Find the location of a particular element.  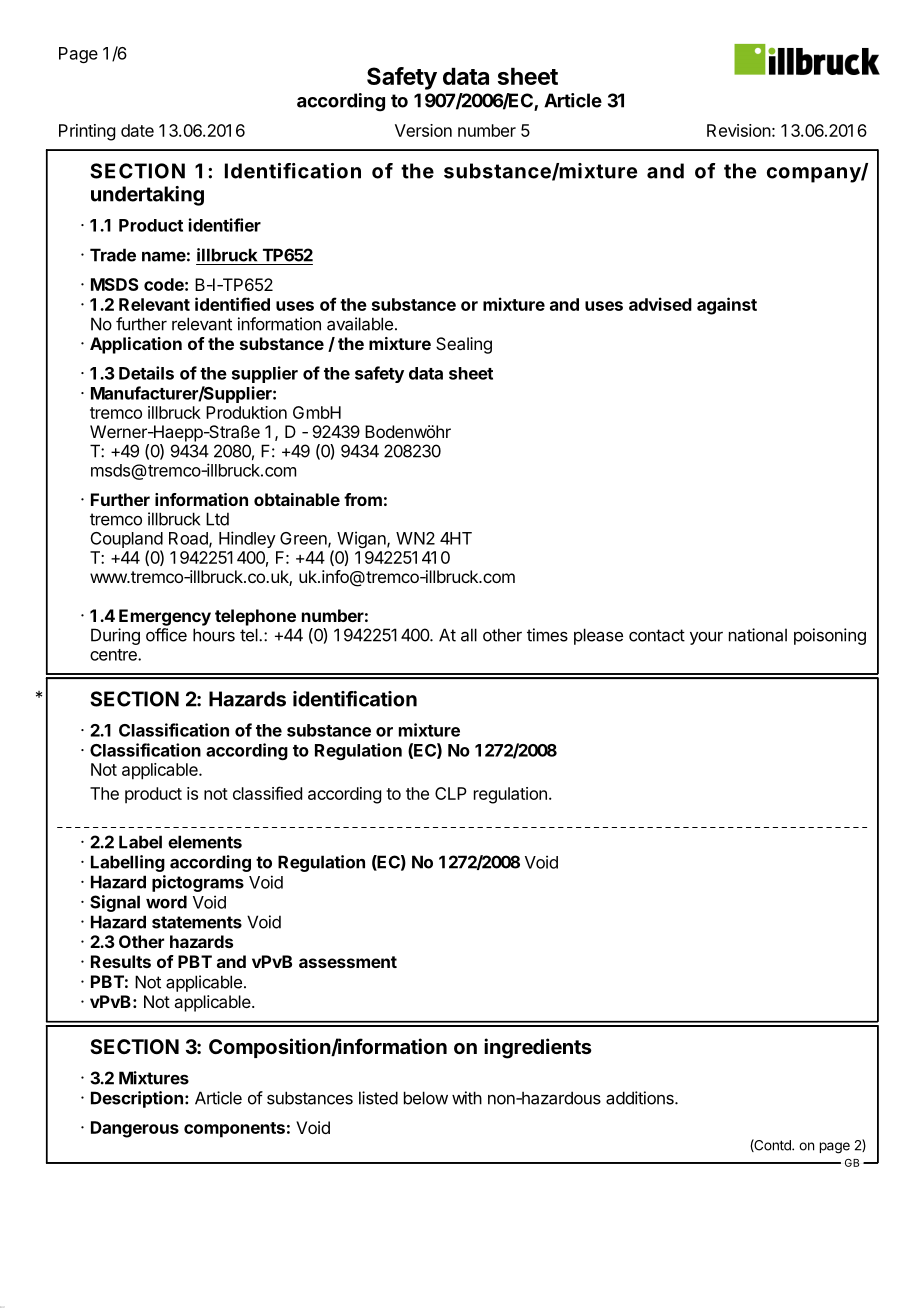

with is located at coordinates (467, 1098).
